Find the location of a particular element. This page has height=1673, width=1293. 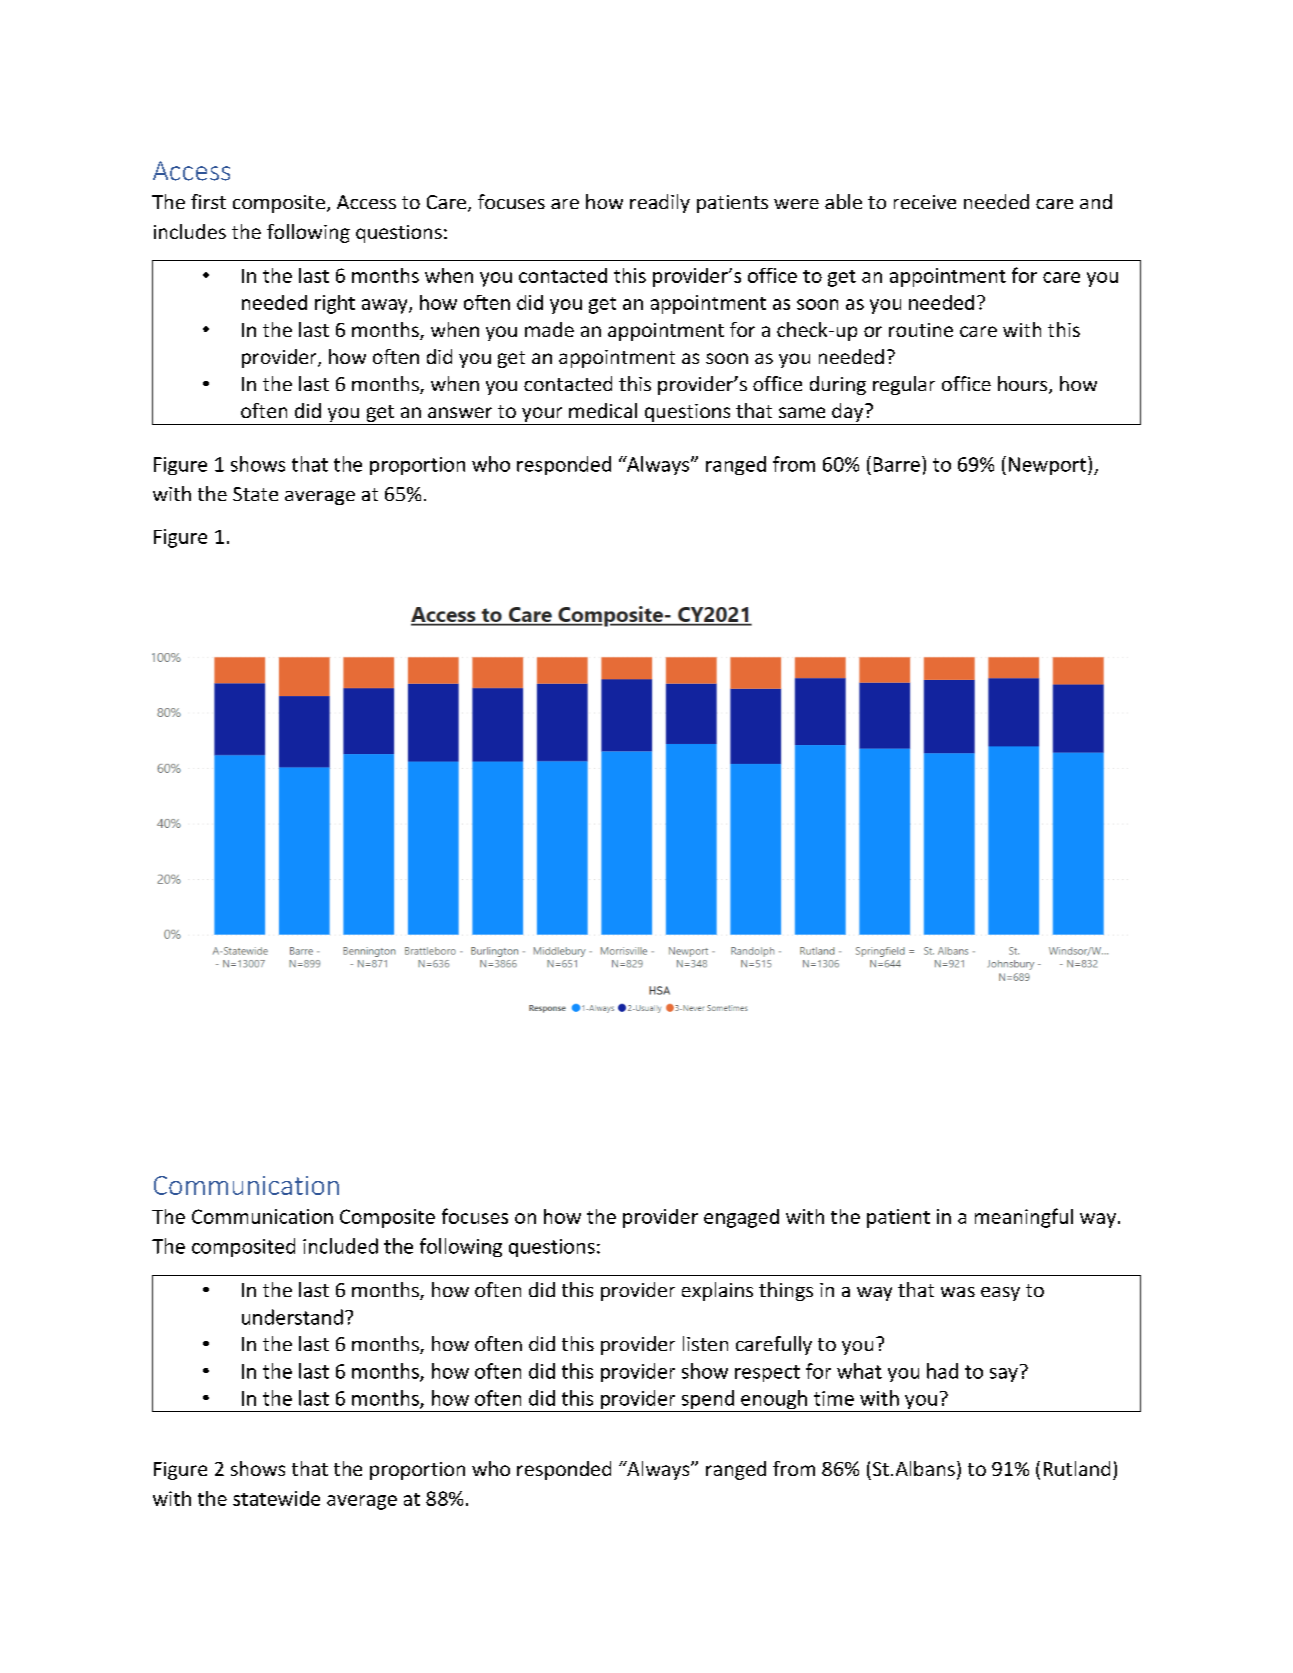

readily is located at coordinates (660, 203).
